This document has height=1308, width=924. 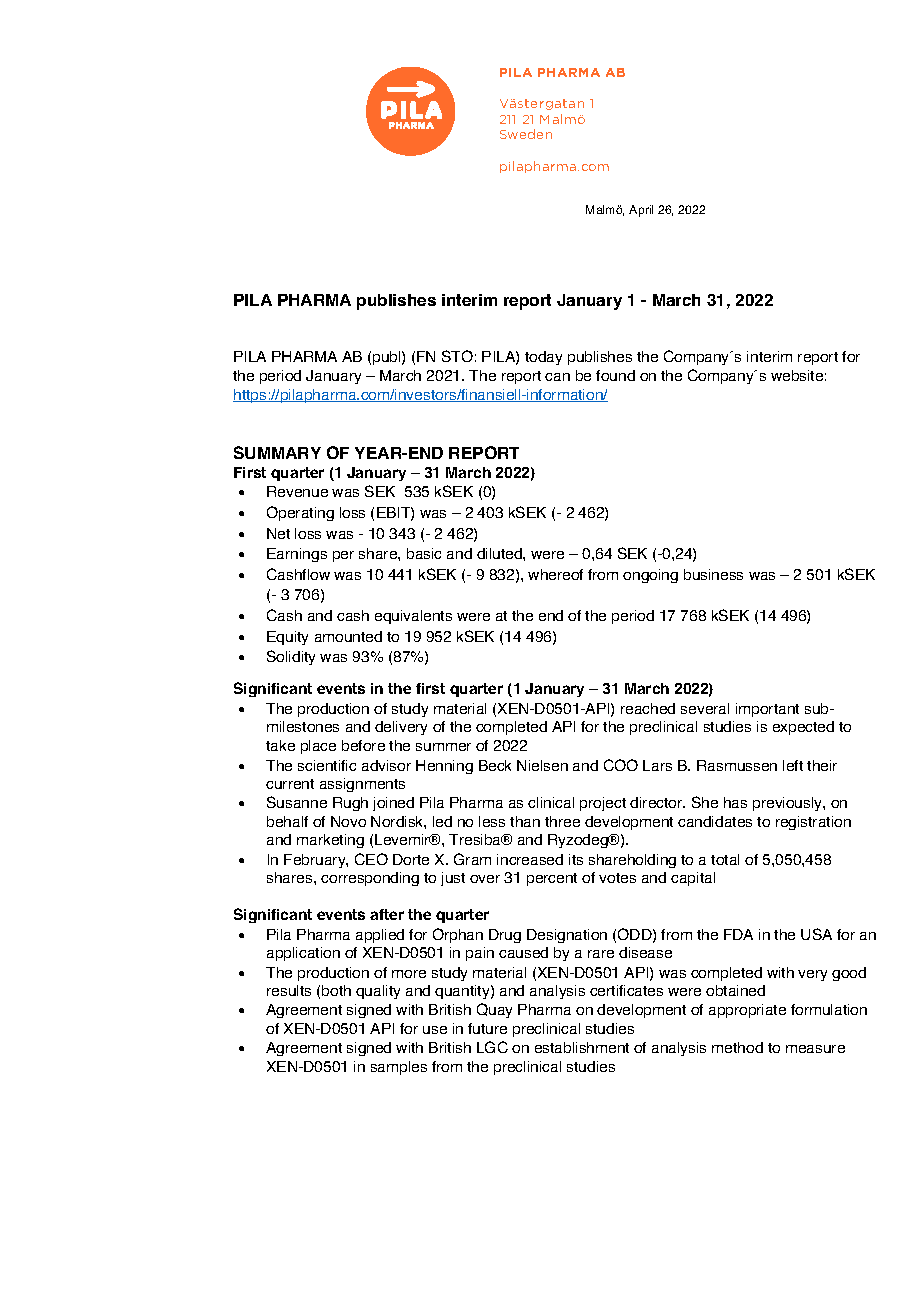 I want to click on business, so click(x=713, y=574).
